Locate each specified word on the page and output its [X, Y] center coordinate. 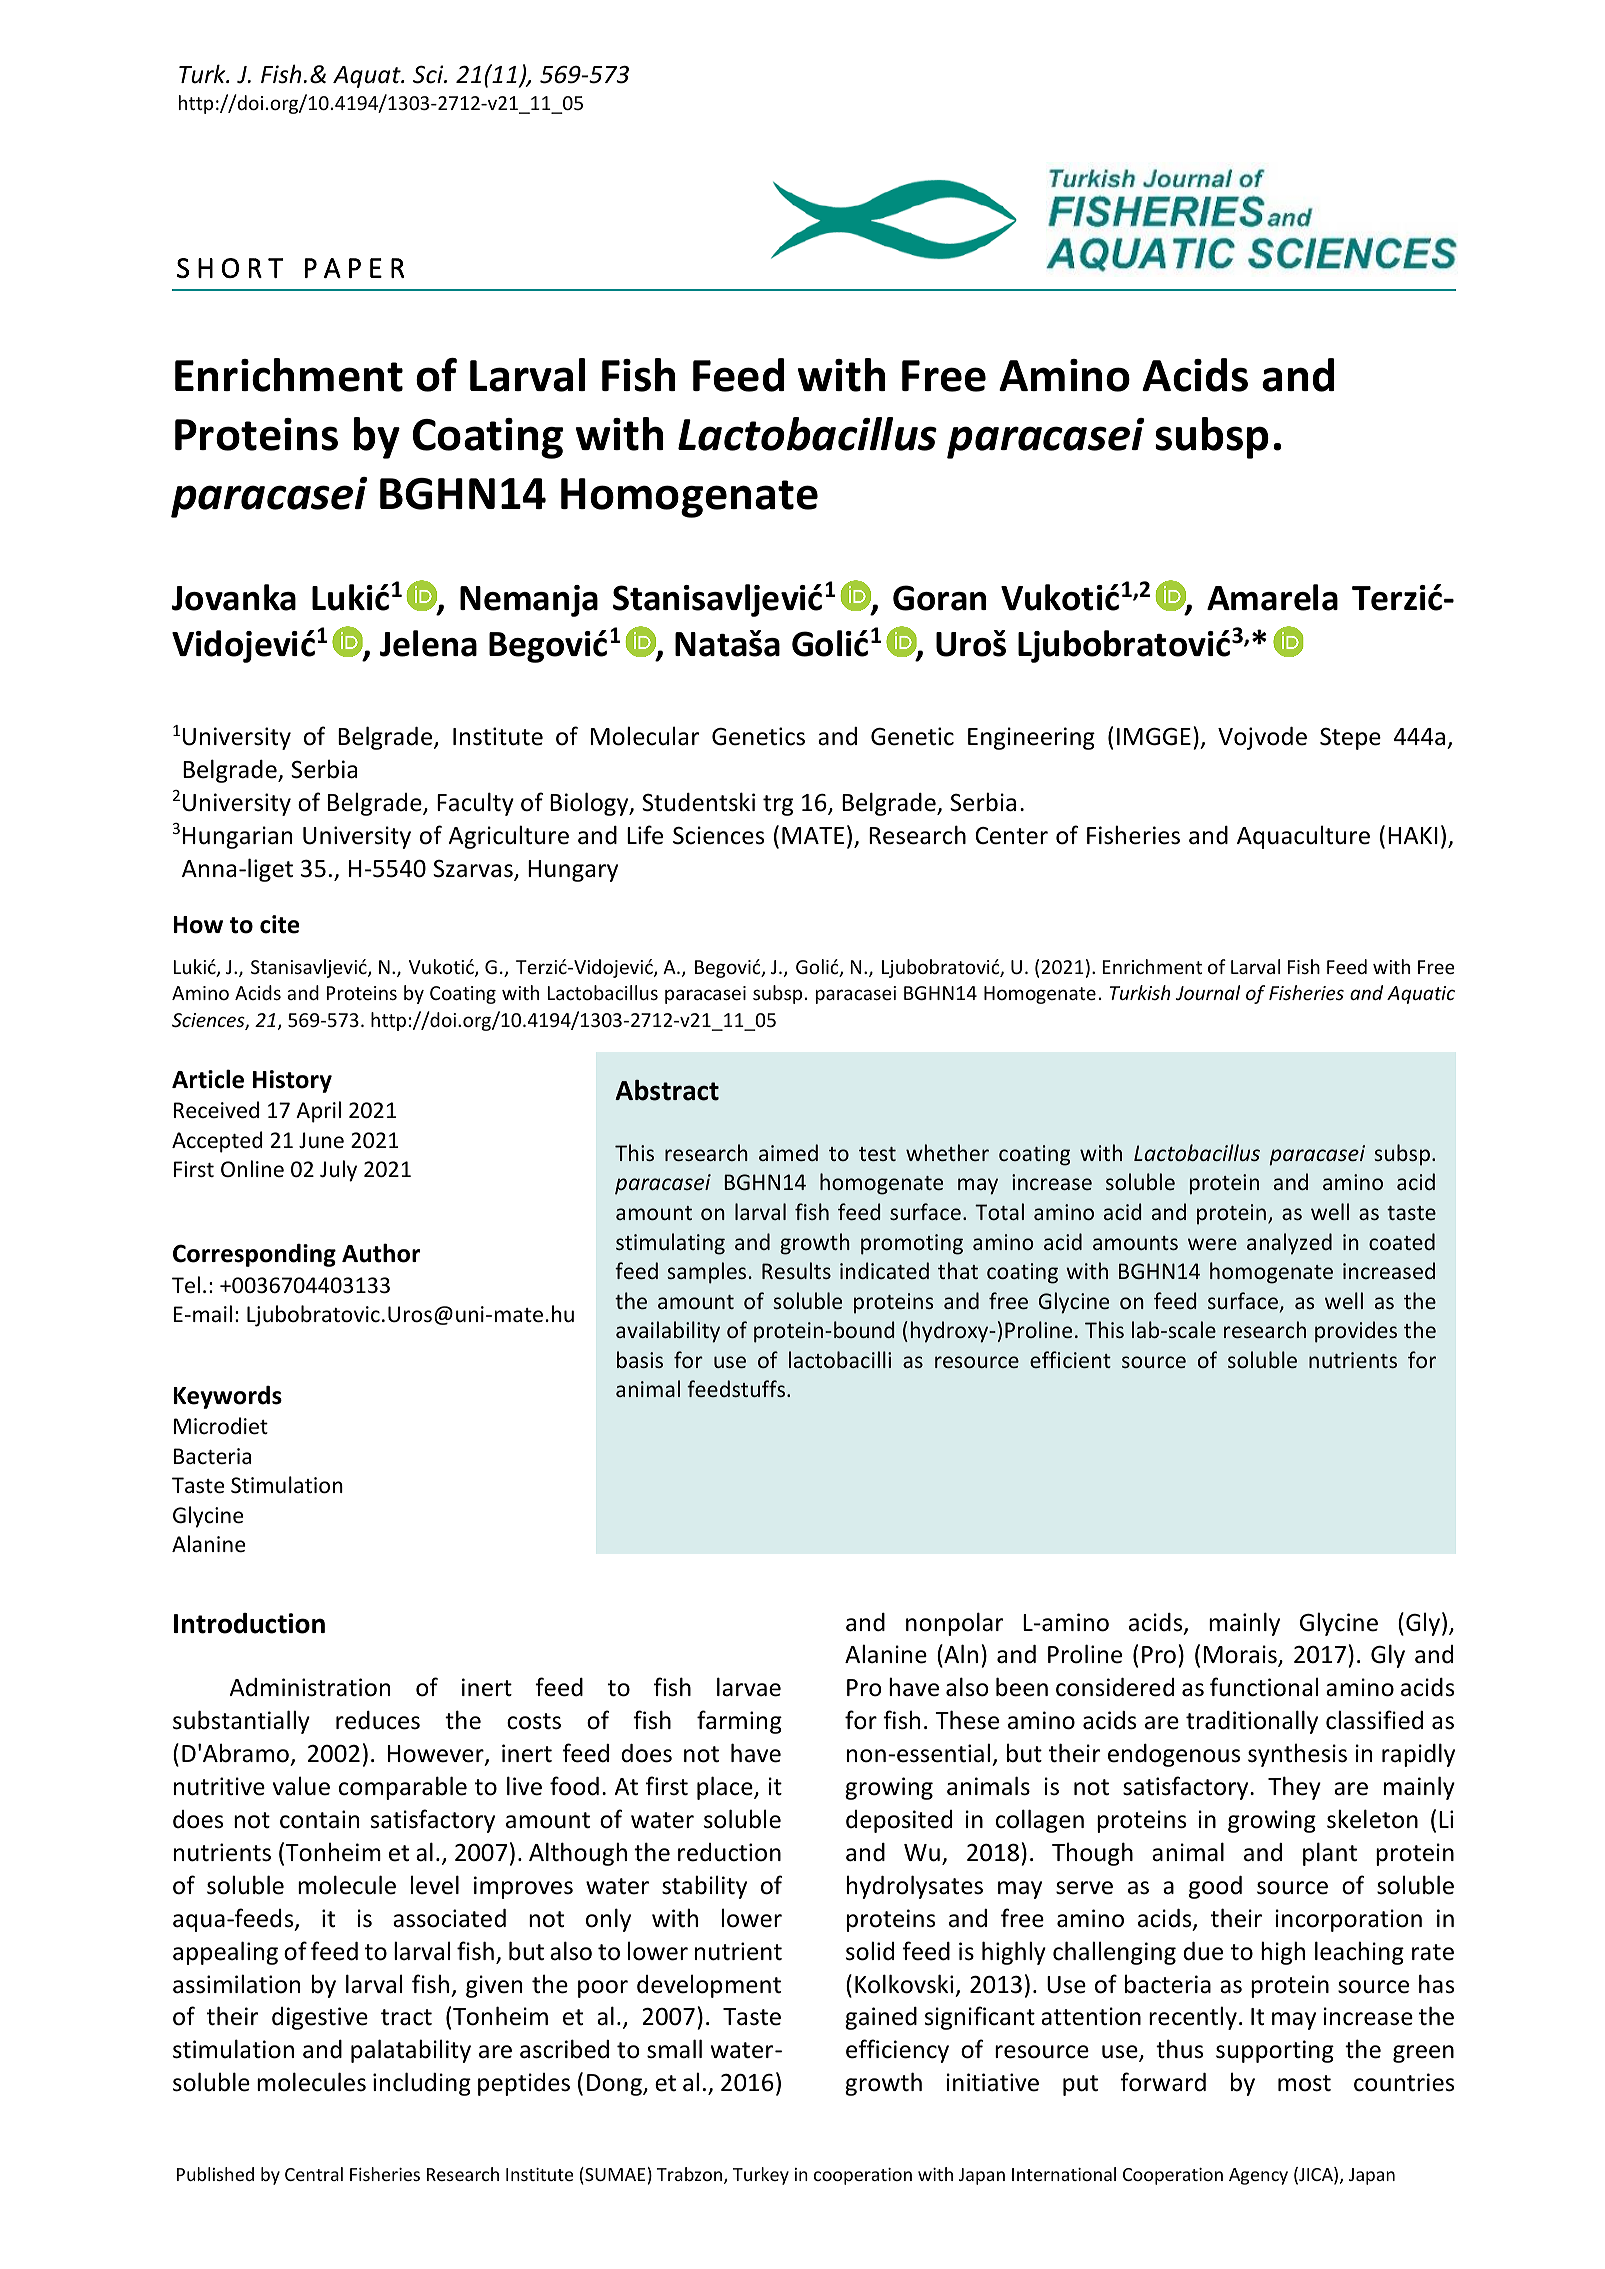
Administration [309, 1687]
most [1304, 2083]
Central [314, 2174]
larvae [749, 1687]
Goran [939, 598]
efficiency [897, 2051]
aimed [788, 1152]
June [321, 1140]
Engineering [1031, 738]
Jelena [428, 643]
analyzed [1289, 1244]
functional [1264, 1687]
